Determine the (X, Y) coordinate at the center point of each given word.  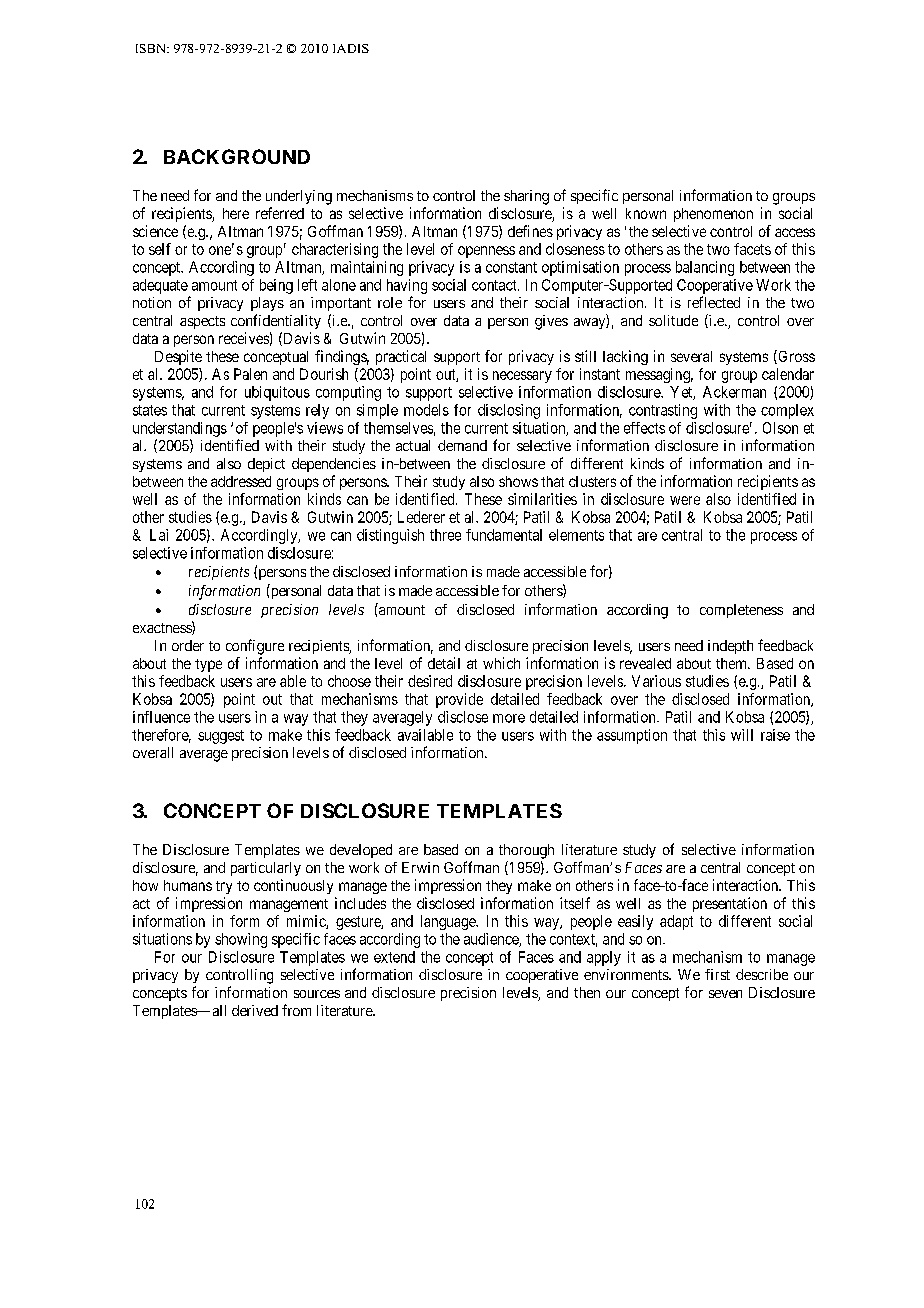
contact (495, 285)
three (445, 535)
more (509, 718)
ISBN (152, 48)
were (685, 500)
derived (255, 1010)
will (742, 735)
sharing (526, 197)
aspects (202, 322)
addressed (241, 481)
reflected (714, 302)
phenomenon (713, 215)
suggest (221, 737)
